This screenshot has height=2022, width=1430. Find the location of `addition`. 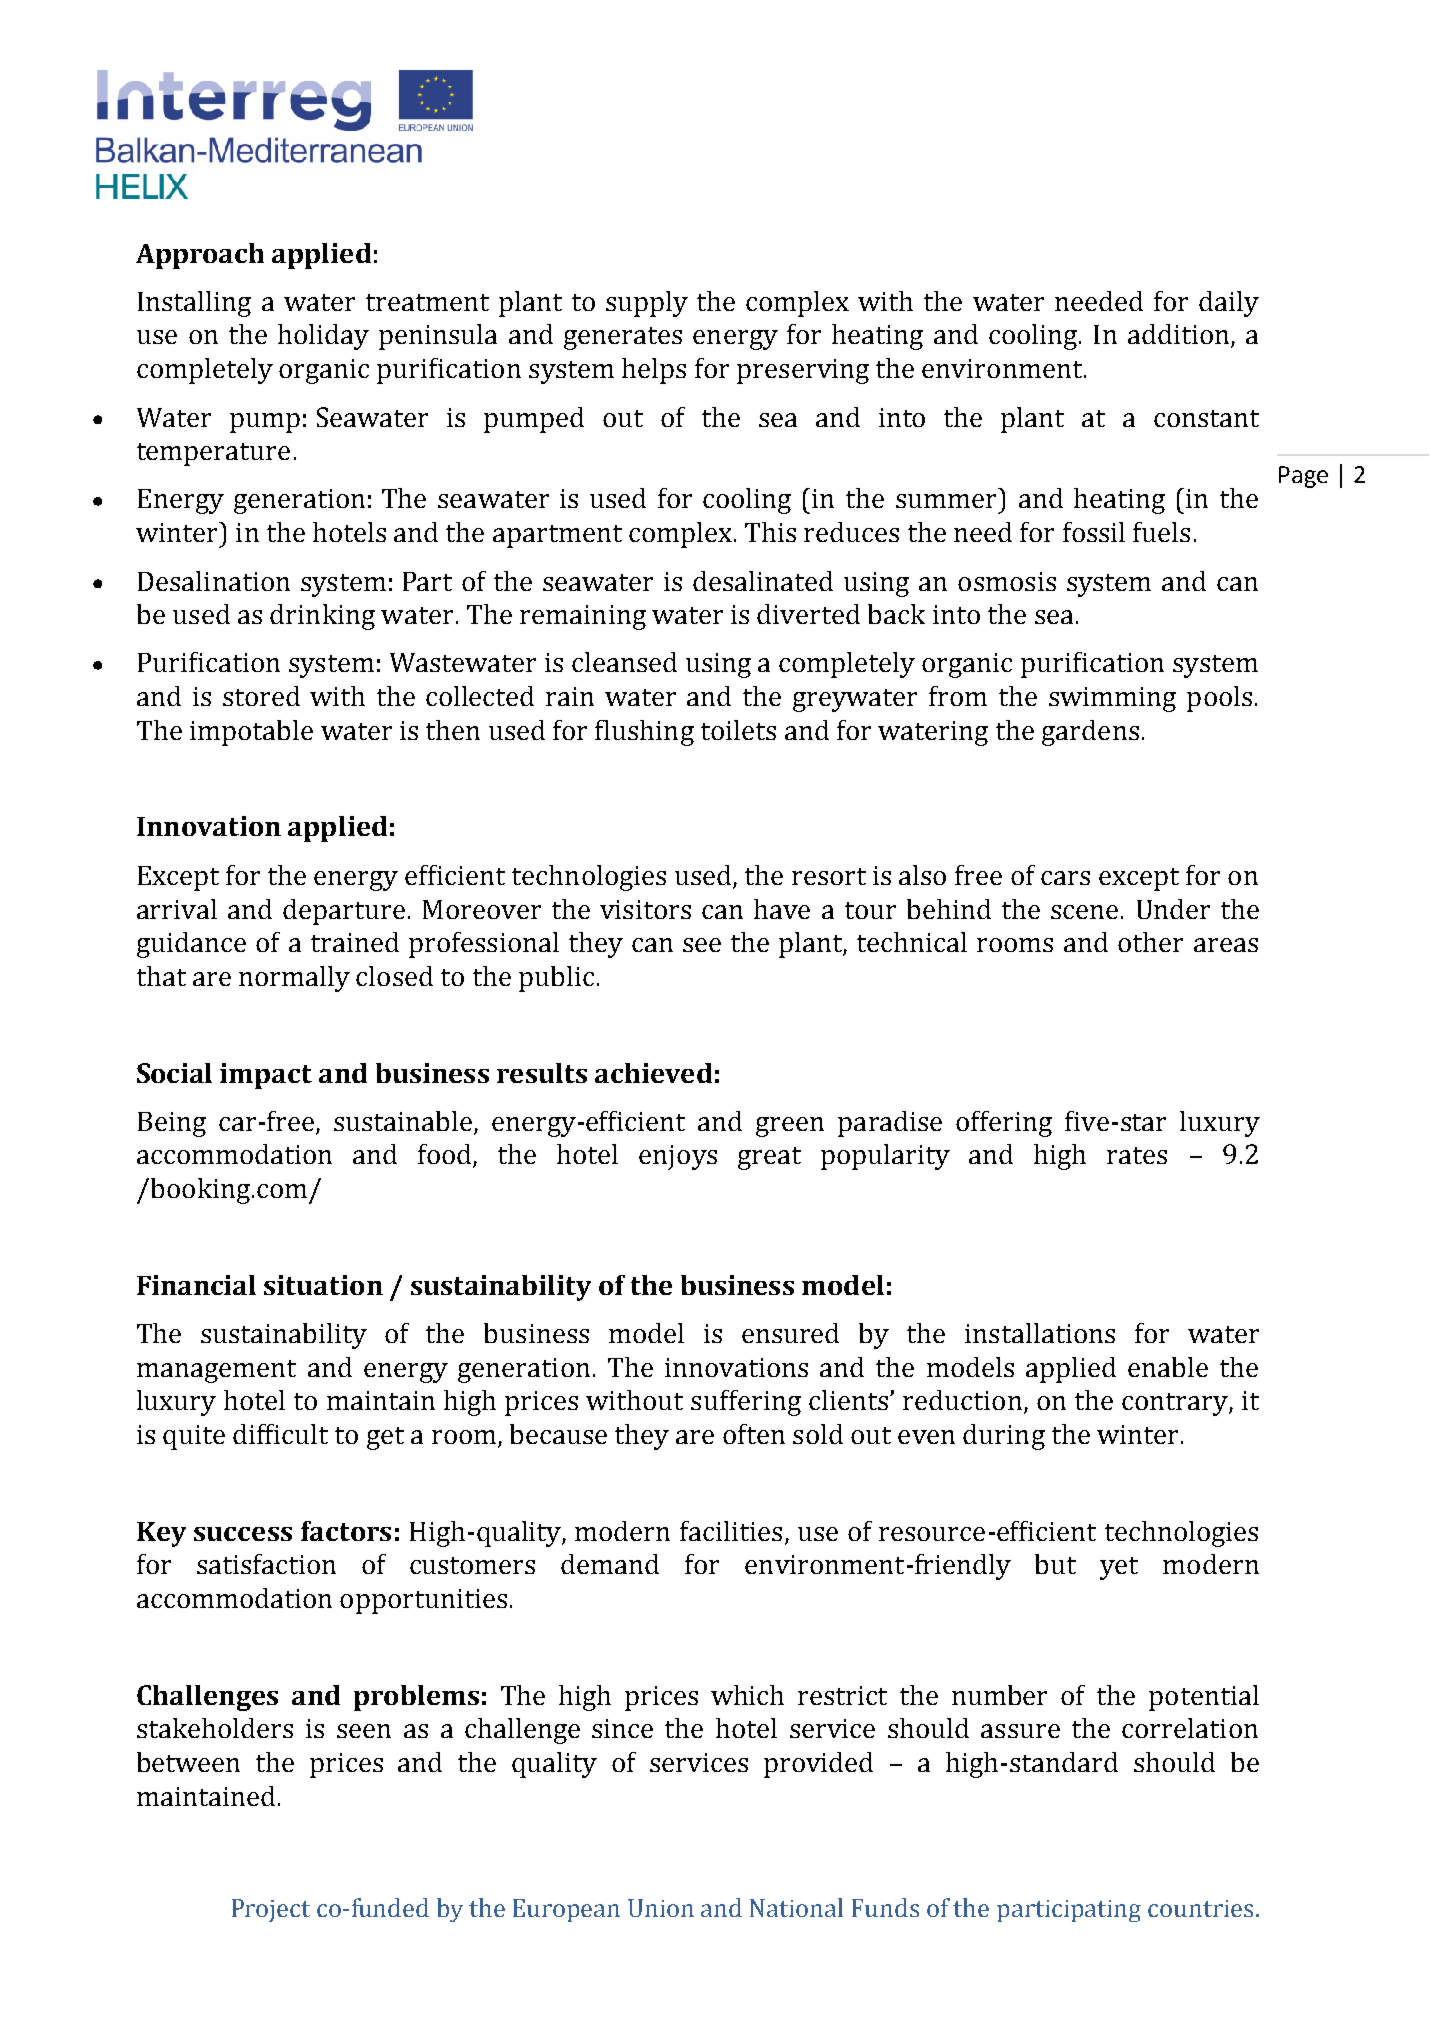

addition is located at coordinates (1180, 335).
